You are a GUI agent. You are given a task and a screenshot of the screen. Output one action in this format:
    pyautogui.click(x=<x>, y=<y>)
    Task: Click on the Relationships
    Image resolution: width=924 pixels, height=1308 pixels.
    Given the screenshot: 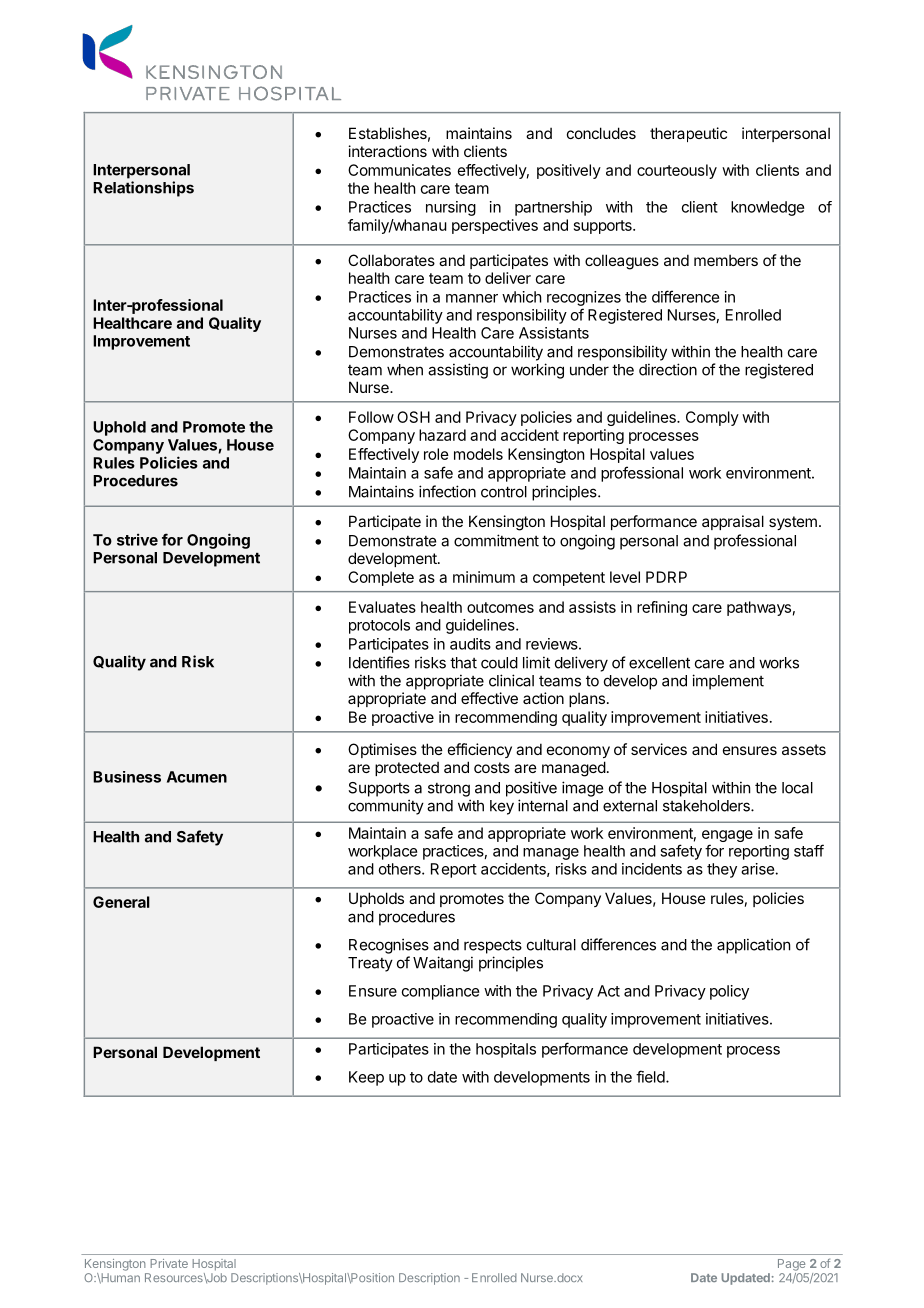 What is the action you would take?
    pyautogui.click(x=143, y=189)
